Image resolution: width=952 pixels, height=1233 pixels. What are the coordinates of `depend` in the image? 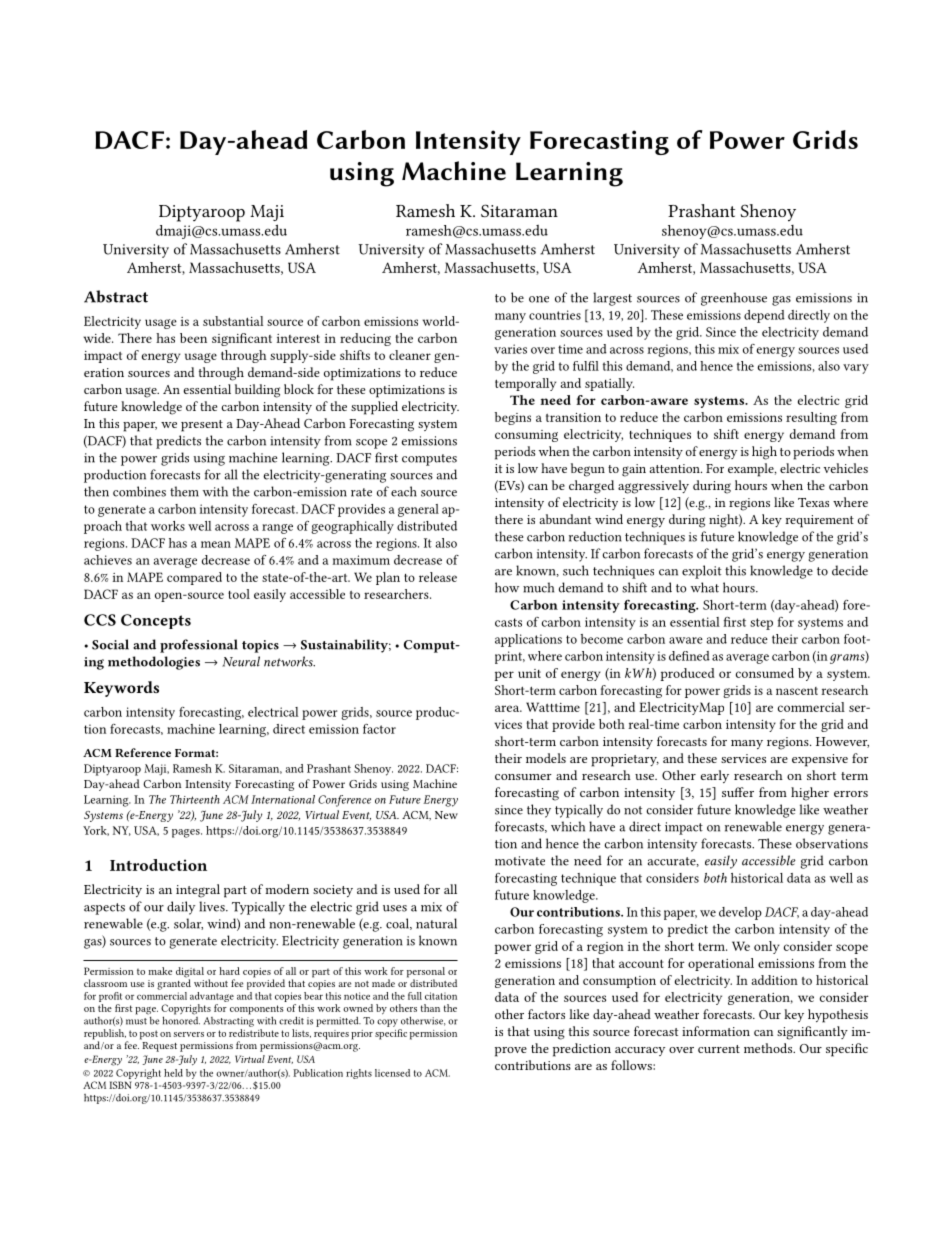 It's located at (764, 316).
